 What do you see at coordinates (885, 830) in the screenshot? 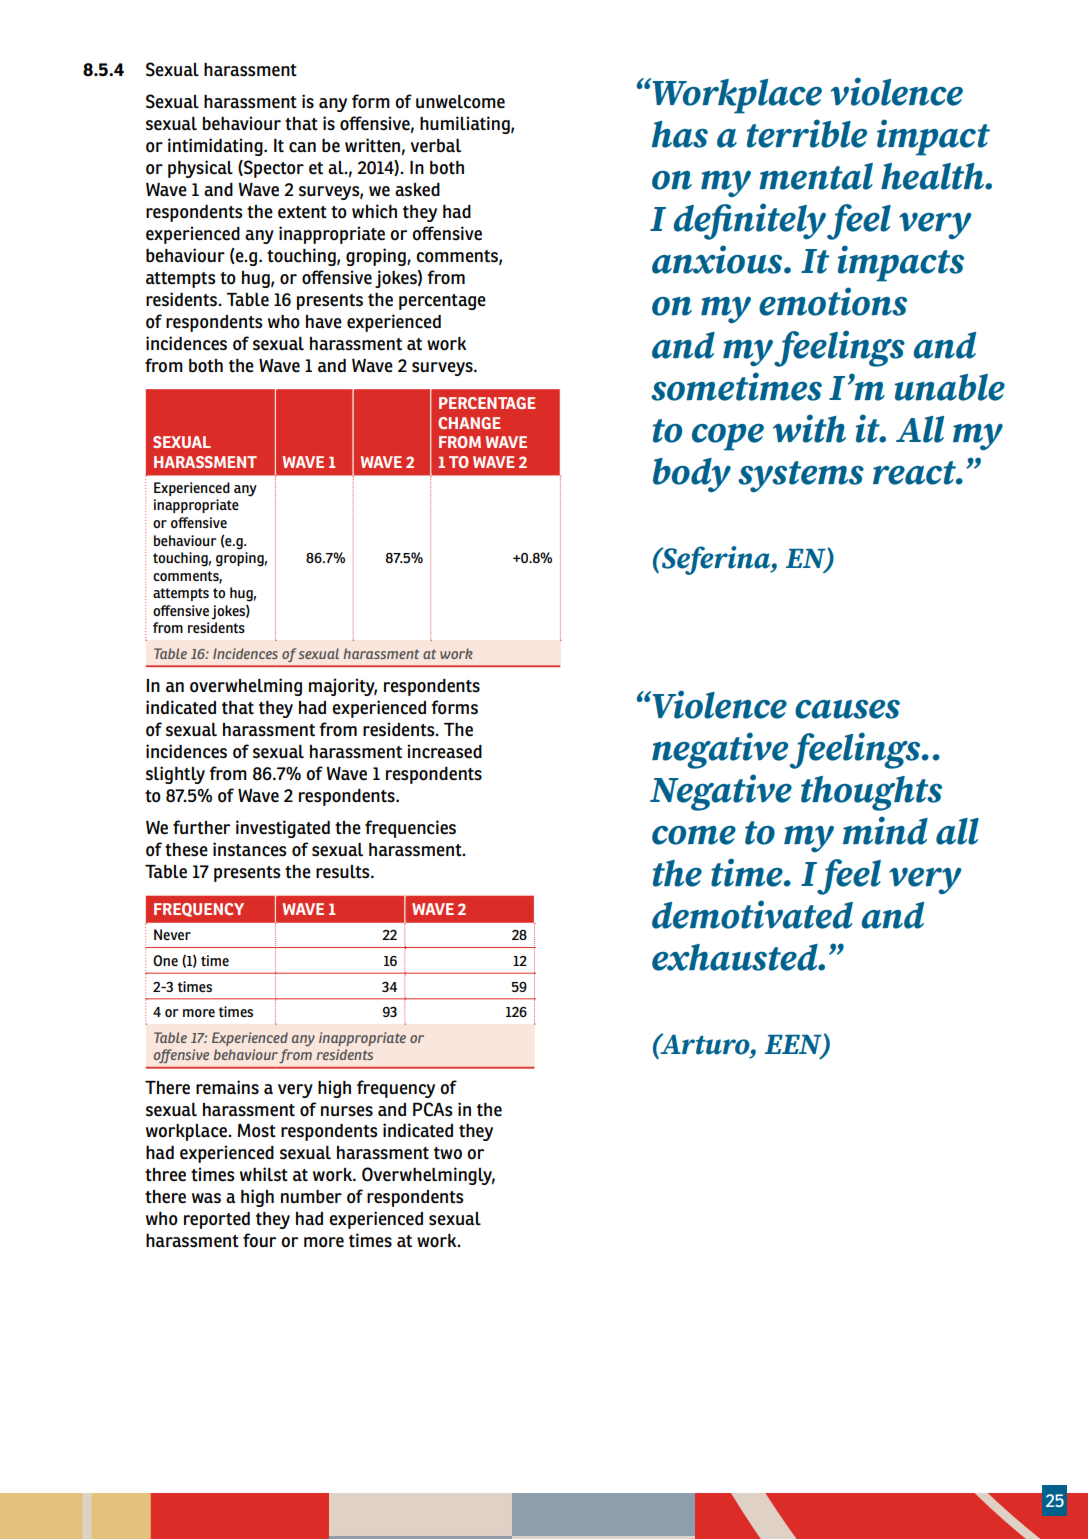
I see `mind` at bounding box center [885, 830].
